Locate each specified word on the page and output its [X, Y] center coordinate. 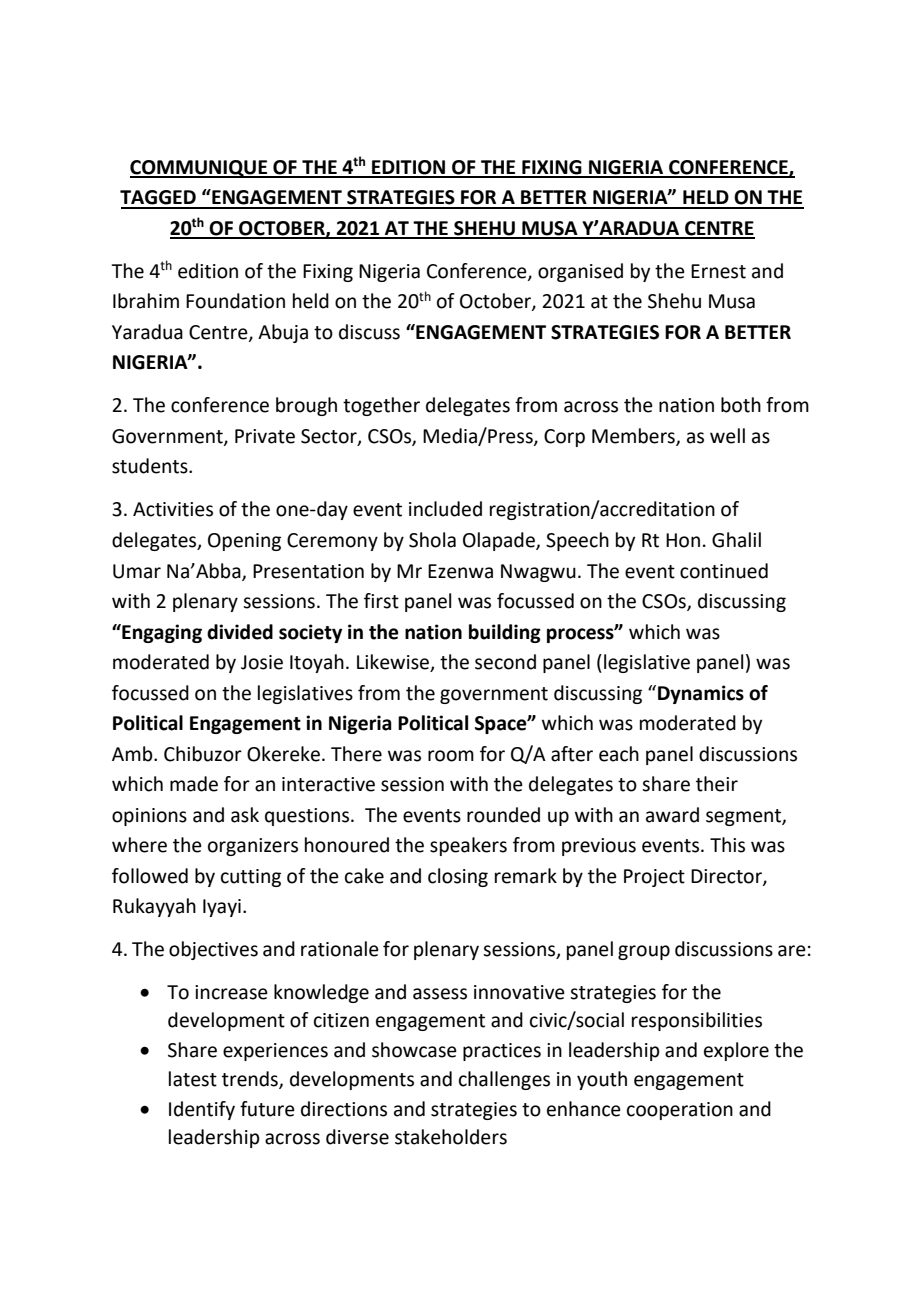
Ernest [718, 271]
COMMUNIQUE [200, 169]
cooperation [680, 1111]
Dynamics [701, 694]
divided [240, 632]
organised [580, 272]
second [505, 662]
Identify [202, 1110]
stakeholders [451, 1137]
